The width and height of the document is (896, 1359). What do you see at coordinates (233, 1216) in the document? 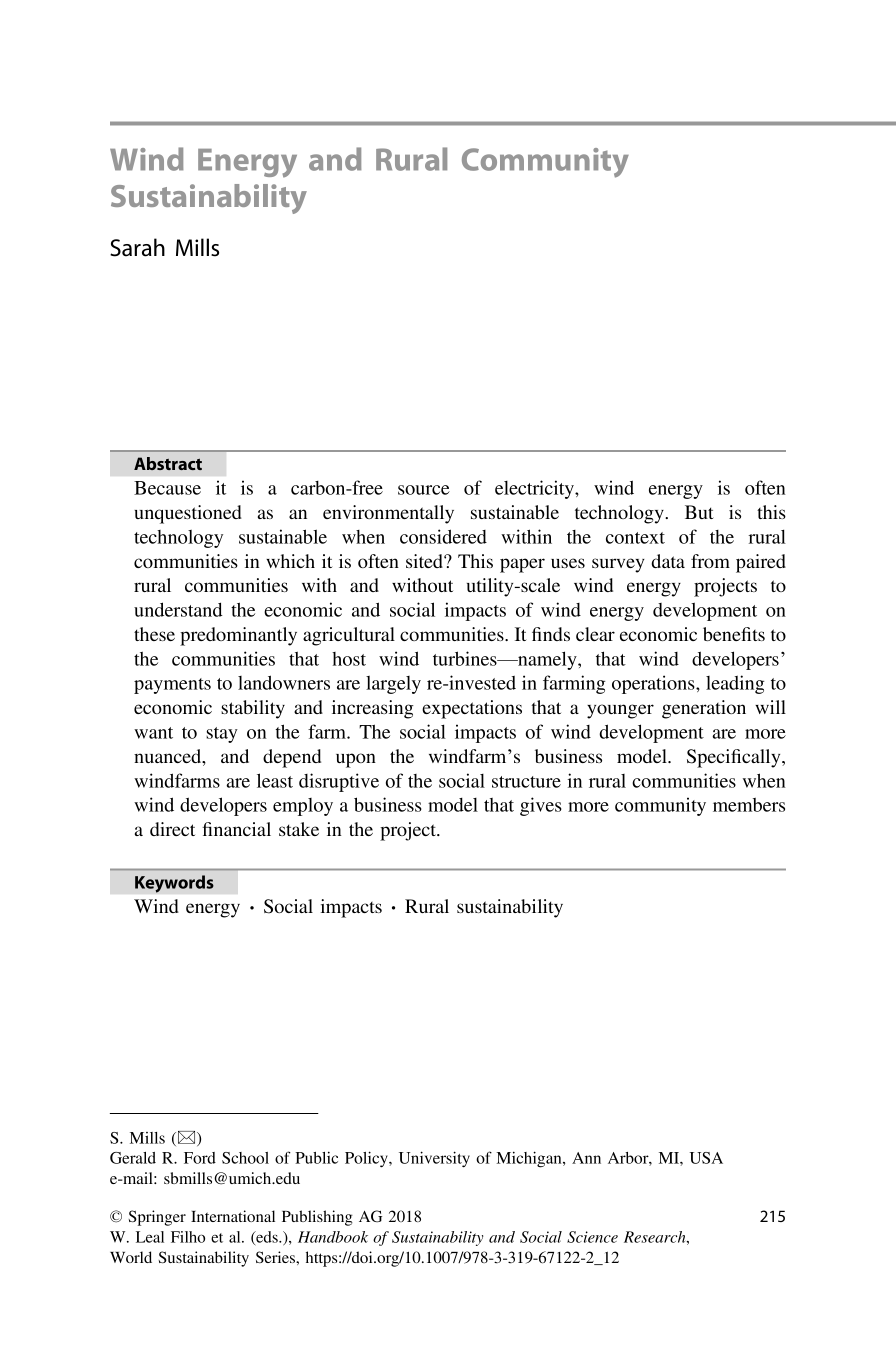
I see `International` at bounding box center [233, 1216].
